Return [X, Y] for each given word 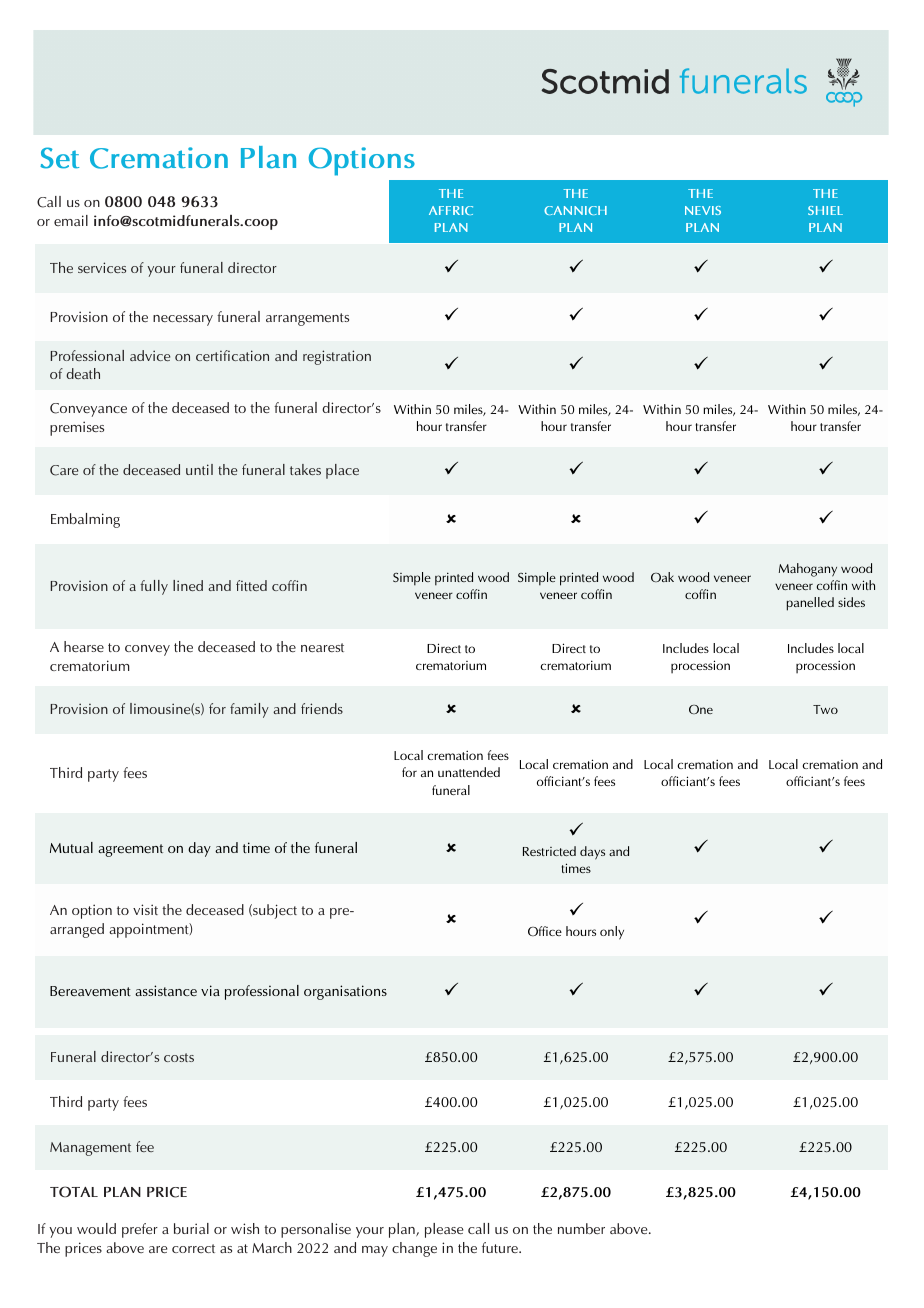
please [444, 1230]
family [249, 710]
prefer [140, 1230]
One [701, 709]
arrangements [307, 319]
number [581, 1228]
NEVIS [703, 210]
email [71, 220]
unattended [469, 772]
